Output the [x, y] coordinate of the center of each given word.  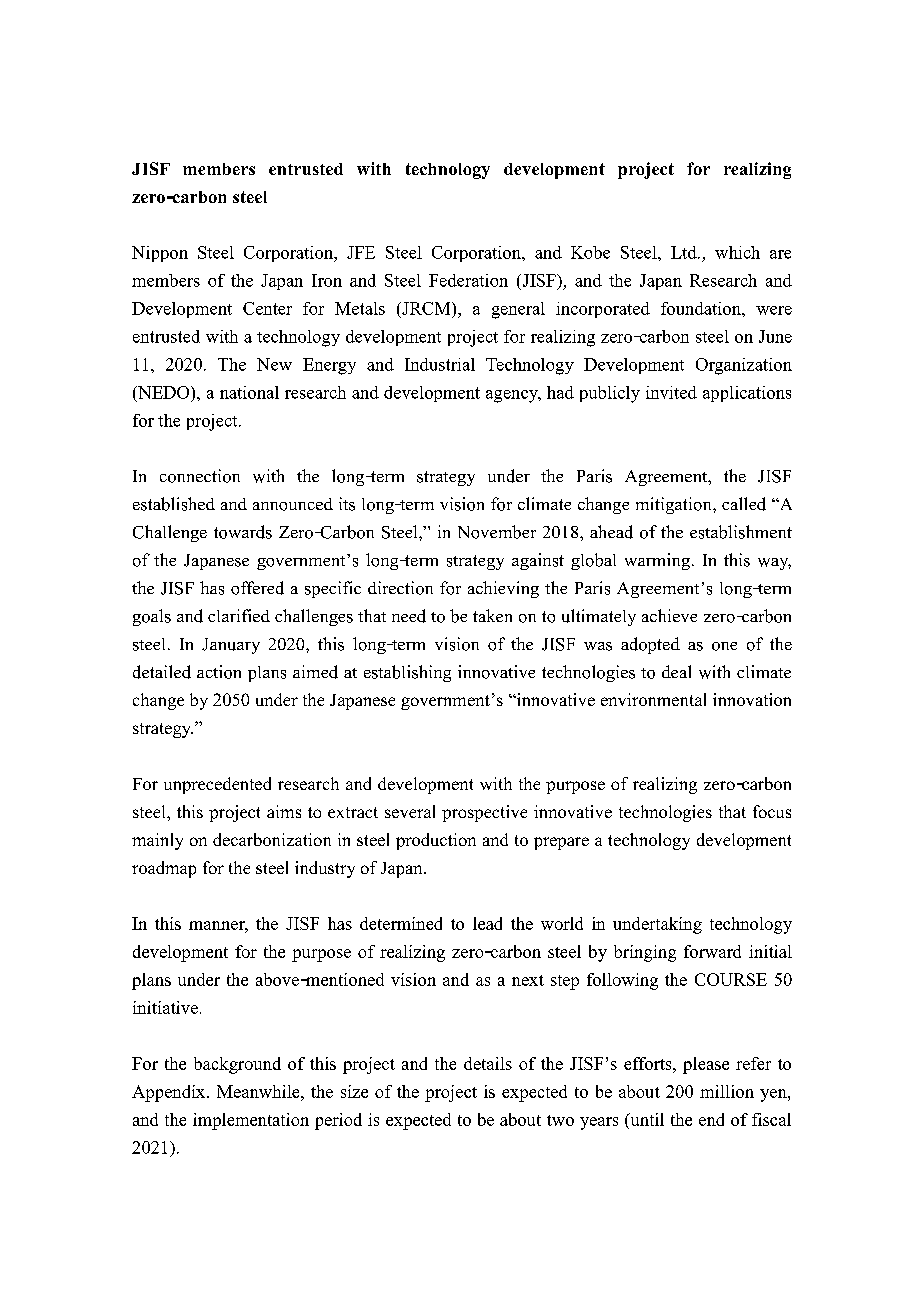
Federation [468, 280]
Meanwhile [259, 1091]
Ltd [685, 252]
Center [267, 308]
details [488, 1063]
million [727, 1091]
